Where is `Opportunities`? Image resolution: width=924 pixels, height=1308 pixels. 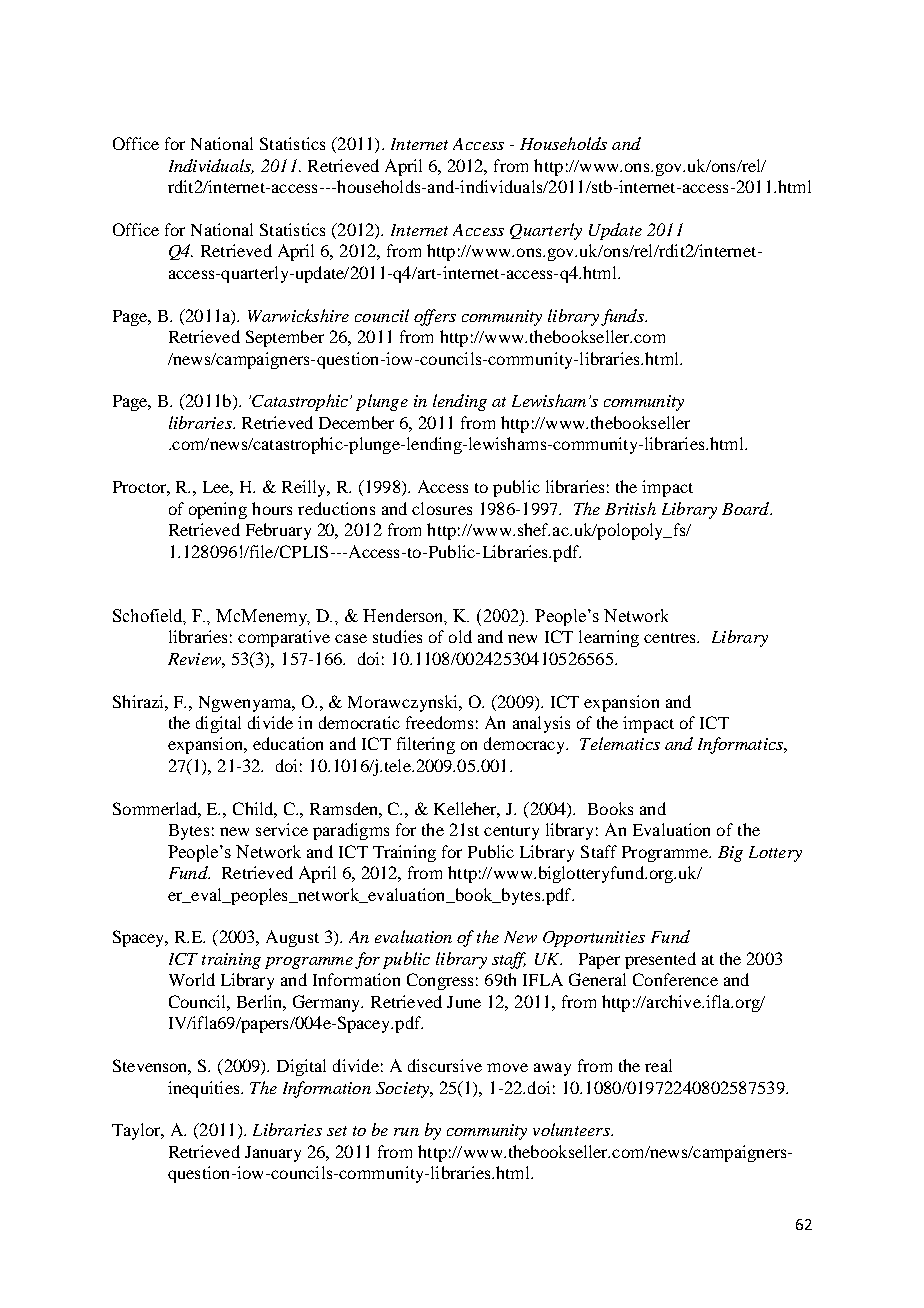
Opportunities is located at coordinates (594, 939).
